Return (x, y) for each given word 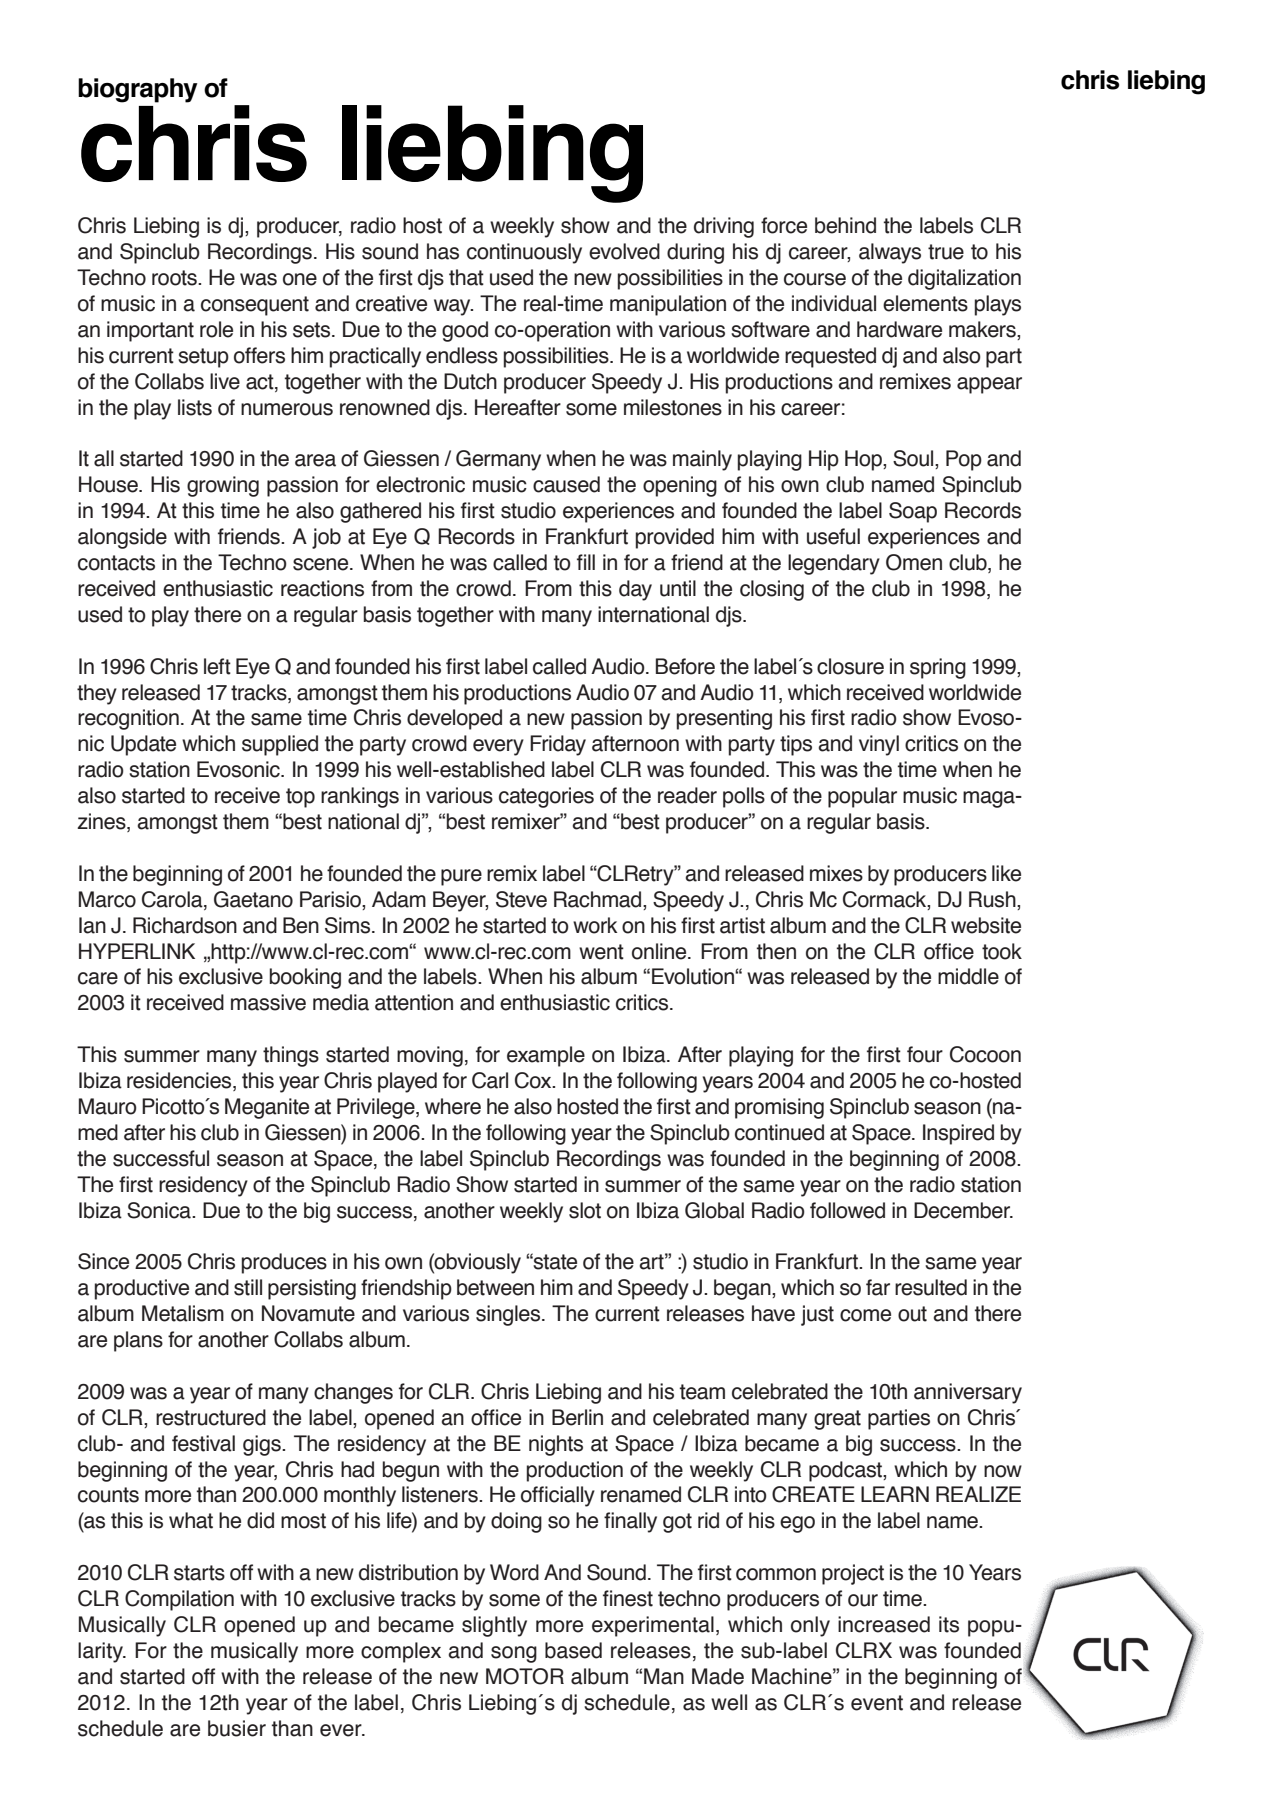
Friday (558, 745)
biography (138, 90)
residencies (180, 1081)
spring (938, 668)
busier (237, 1728)
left (217, 666)
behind (845, 225)
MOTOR (525, 1676)
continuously (524, 253)
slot (585, 1210)
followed (847, 1210)
